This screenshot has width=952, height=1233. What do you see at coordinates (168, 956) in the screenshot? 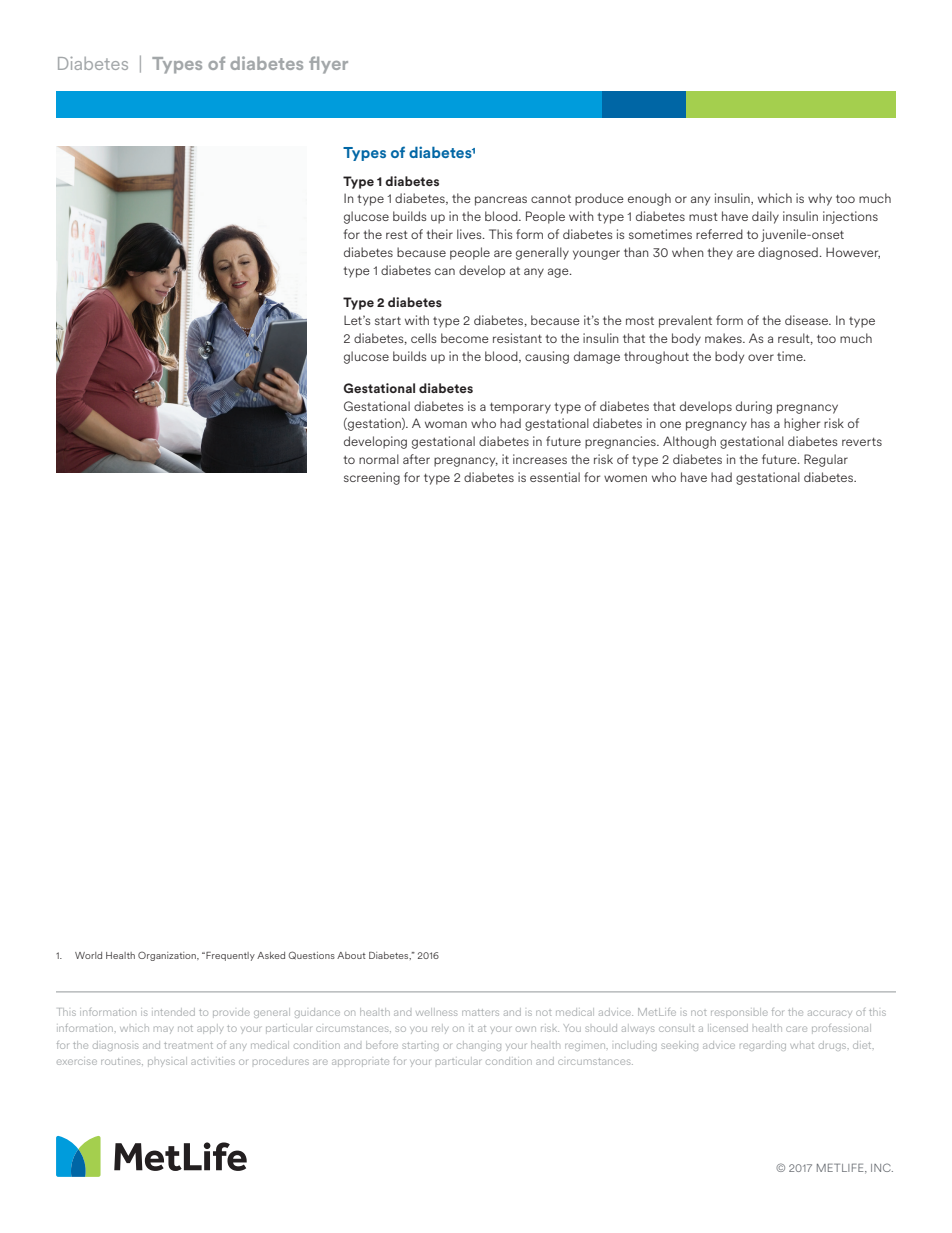
I see `Organization` at bounding box center [168, 956].
